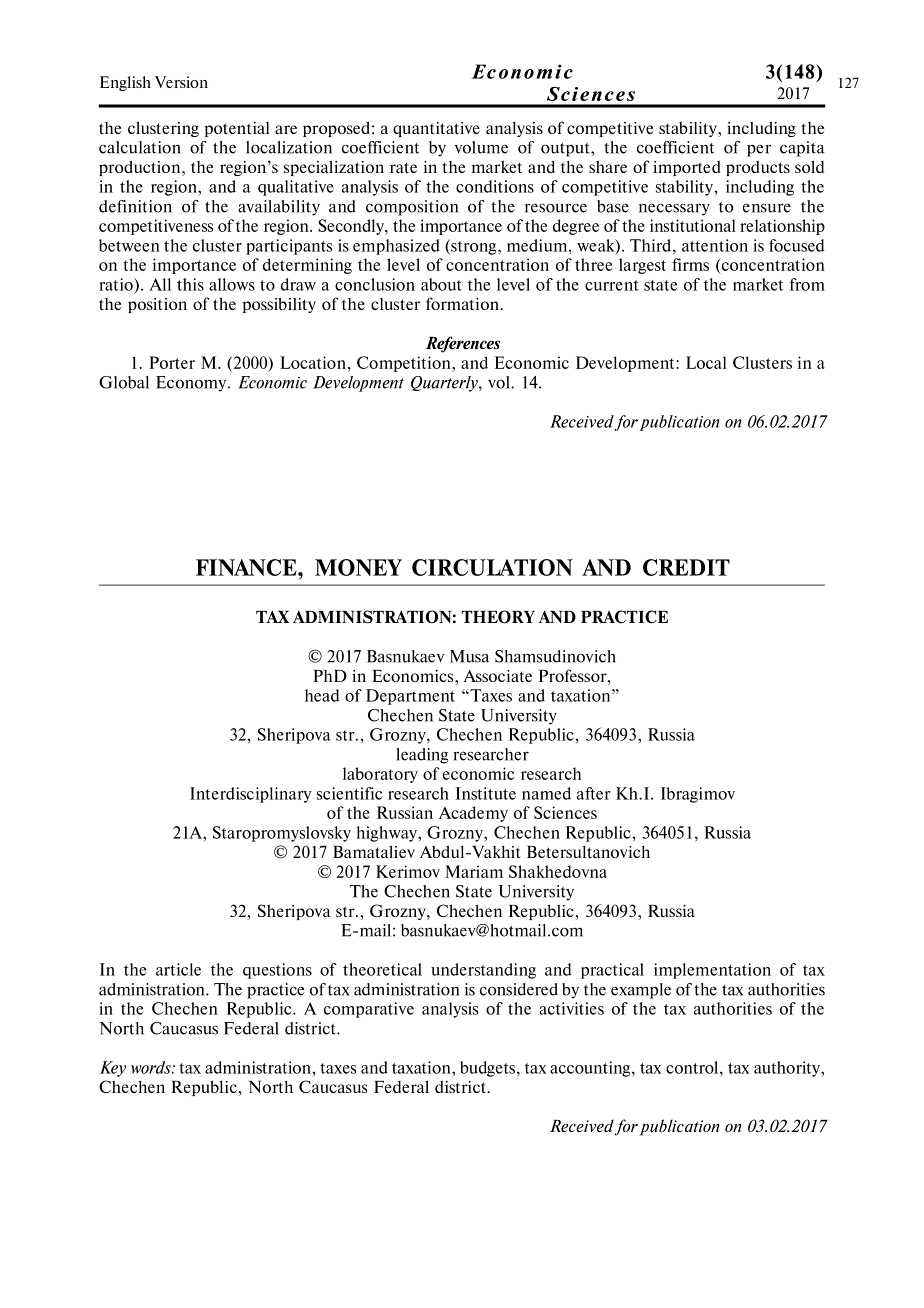 Image resolution: width=924 pixels, height=1308 pixels. Describe the element at coordinates (807, 284) in the page. I see `from` at that location.
